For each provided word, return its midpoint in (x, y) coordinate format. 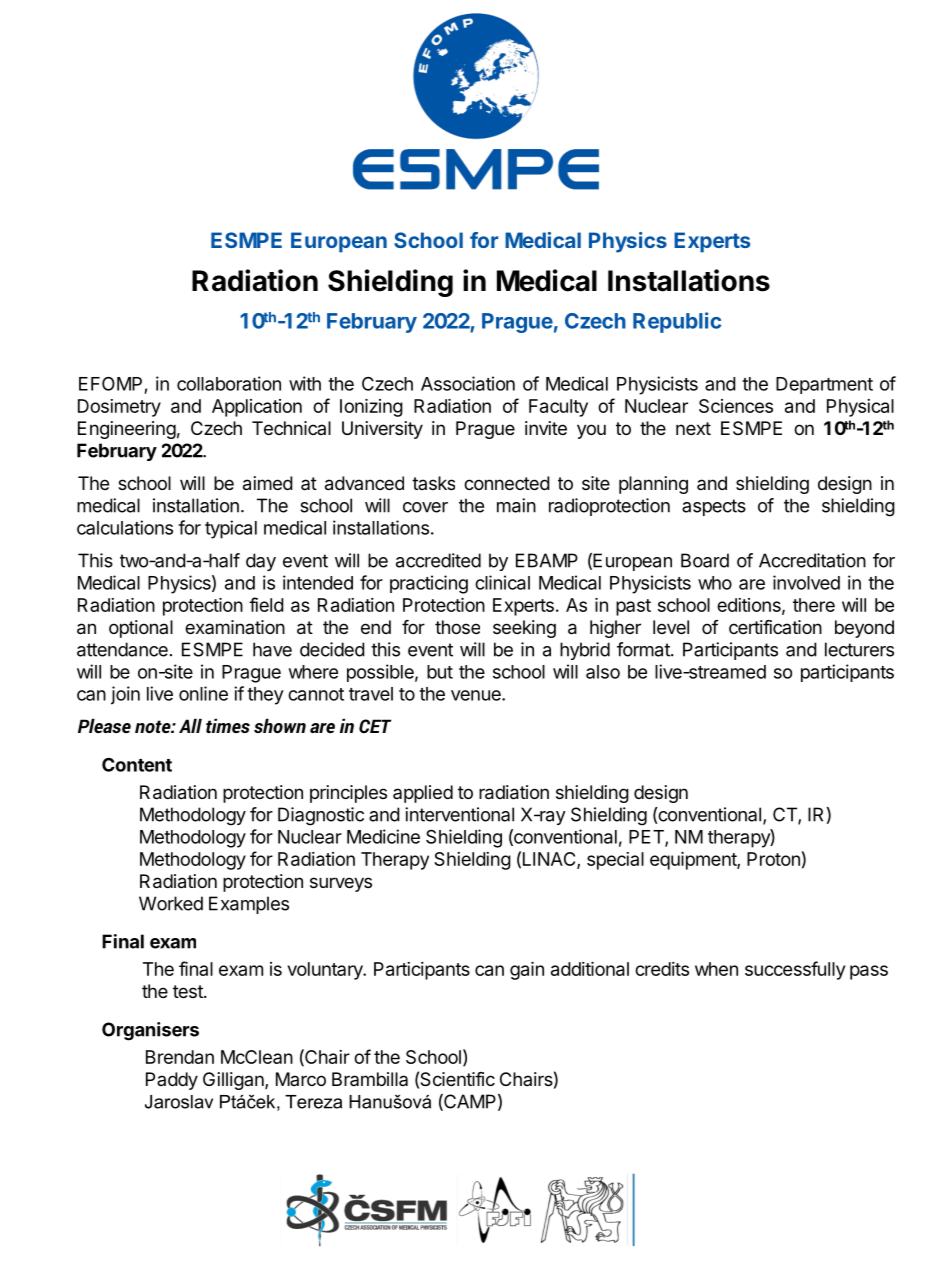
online (203, 693)
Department (824, 385)
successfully (795, 970)
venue (477, 695)
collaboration (229, 383)
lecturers (859, 649)
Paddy (172, 1081)
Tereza (313, 1102)
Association (468, 383)
